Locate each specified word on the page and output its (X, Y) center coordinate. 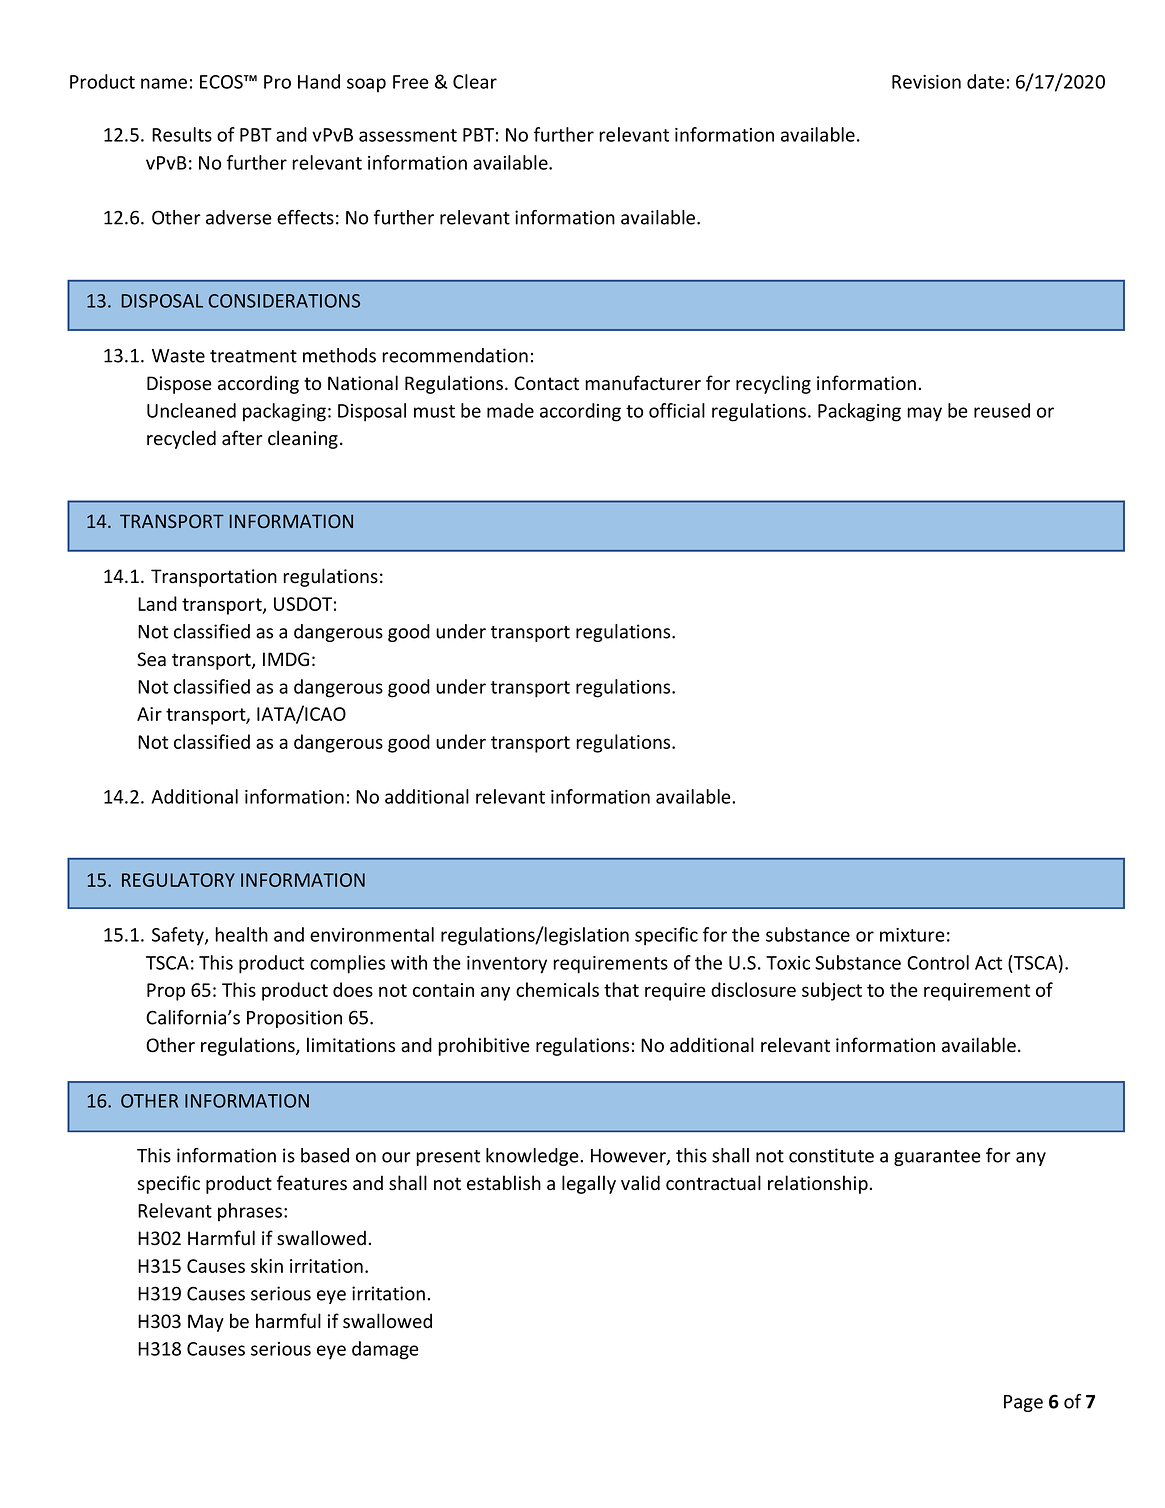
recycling (773, 384)
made (510, 410)
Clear (475, 81)
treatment (253, 356)
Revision (926, 82)
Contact (546, 383)
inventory (507, 965)
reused (1002, 410)
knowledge (533, 1157)
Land (157, 603)
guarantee (937, 1158)
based (325, 1155)
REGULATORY (178, 880)
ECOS (222, 82)
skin (267, 1265)
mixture (912, 935)
